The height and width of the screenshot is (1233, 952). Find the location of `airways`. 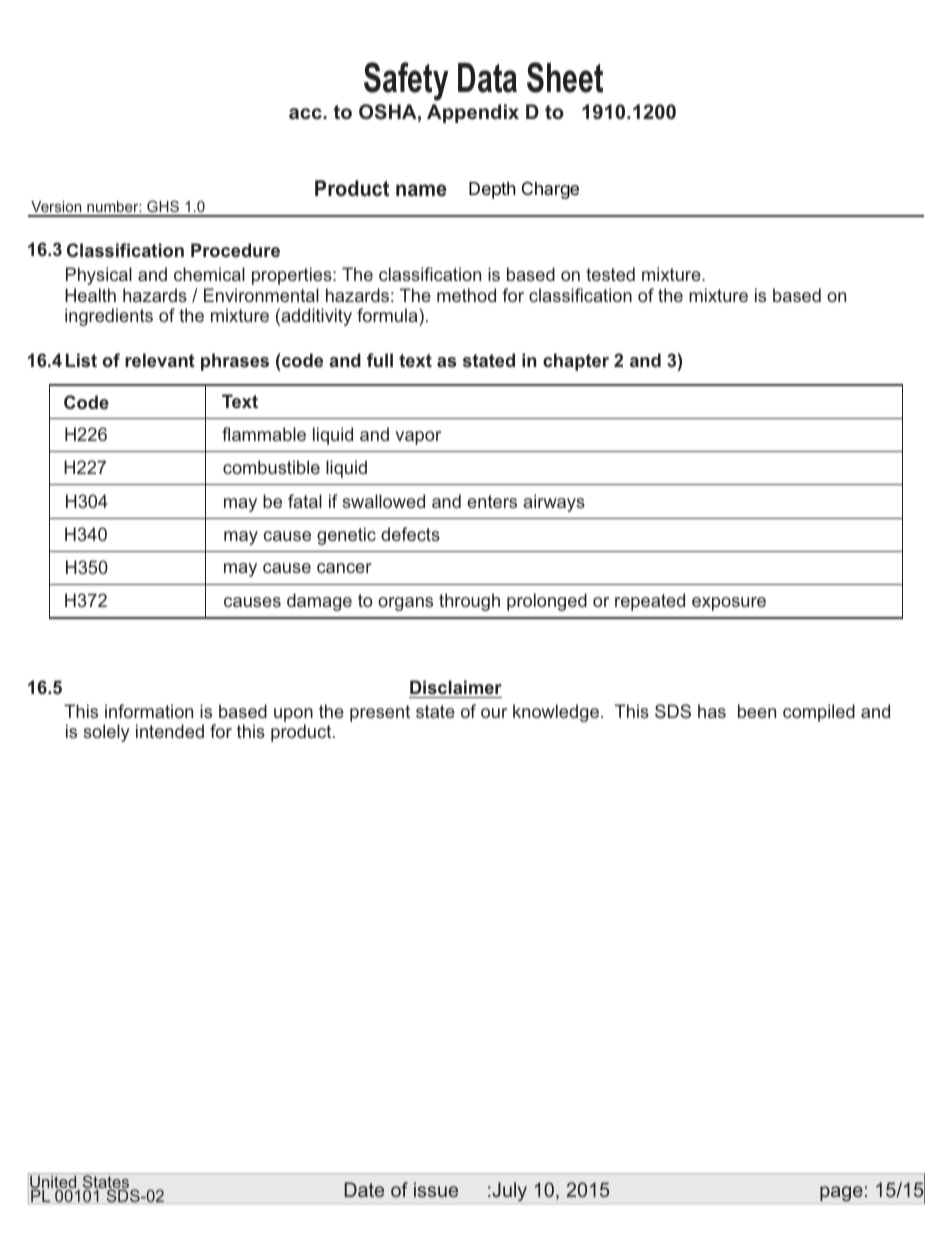

airways is located at coordinates (554, 503).
